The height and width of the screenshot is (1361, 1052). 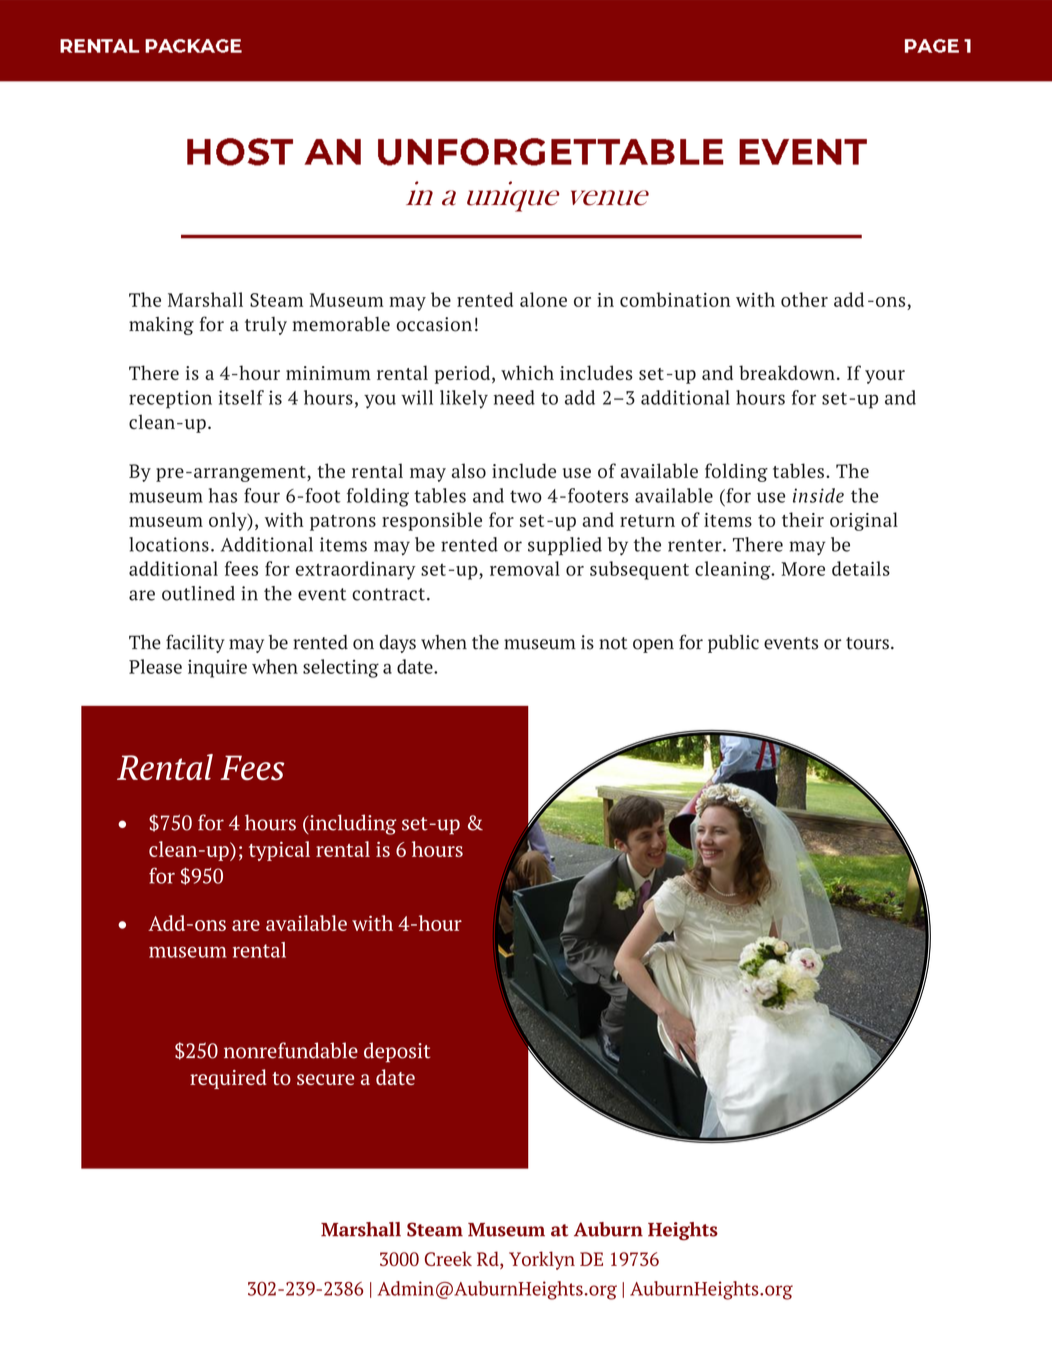 I want to click on required, so click(x=228, y=1079).
